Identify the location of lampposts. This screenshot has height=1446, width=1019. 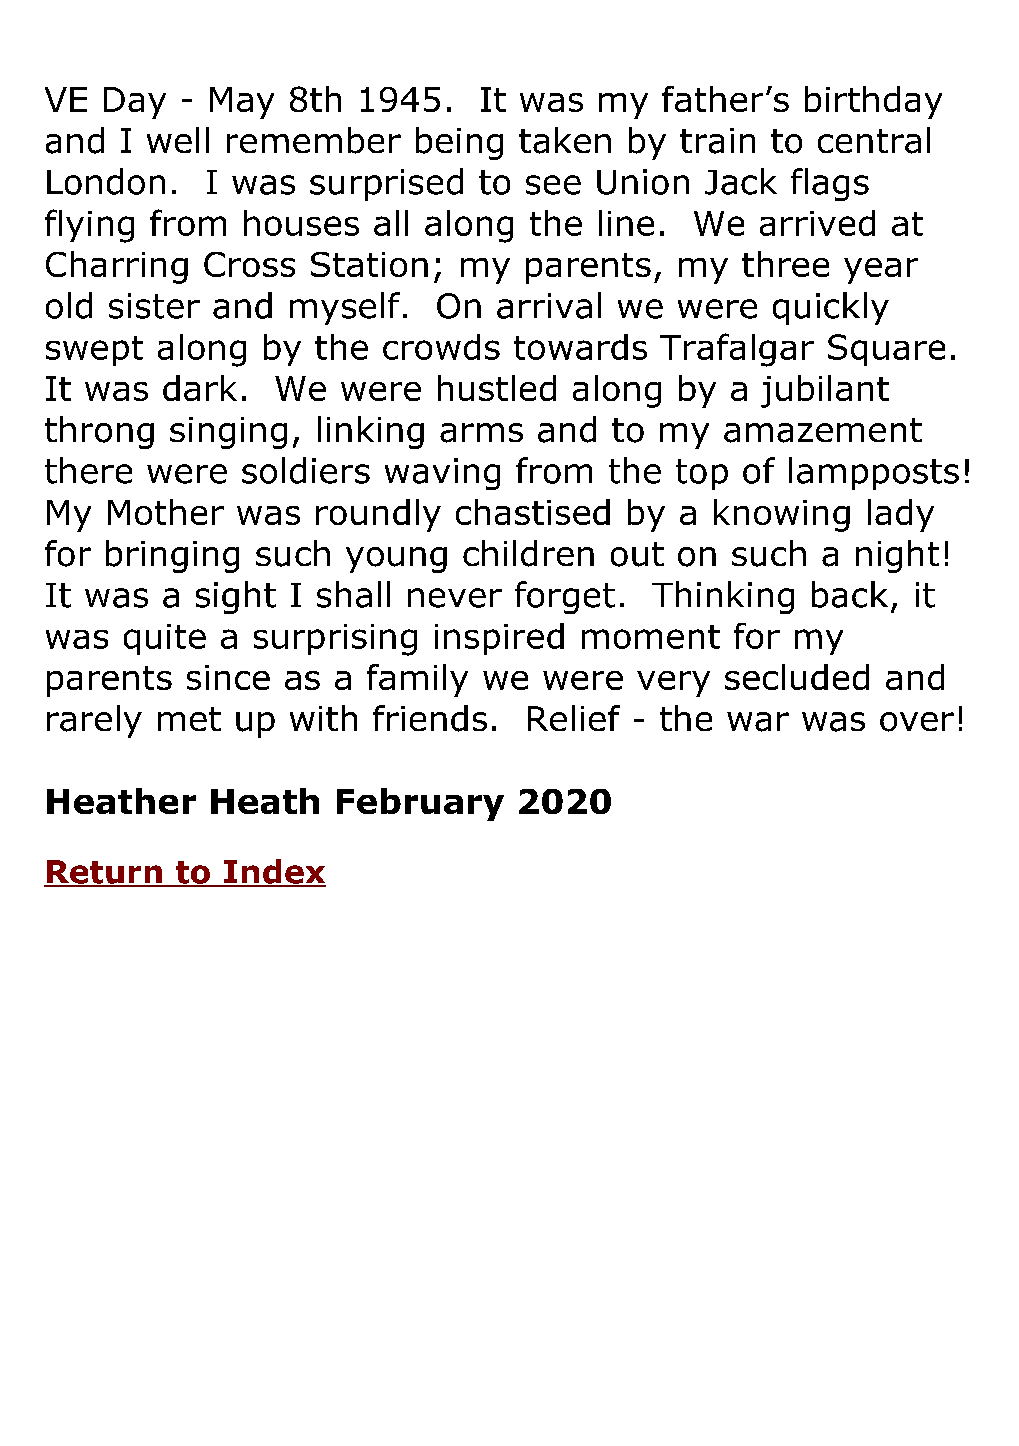
(874, 473).
